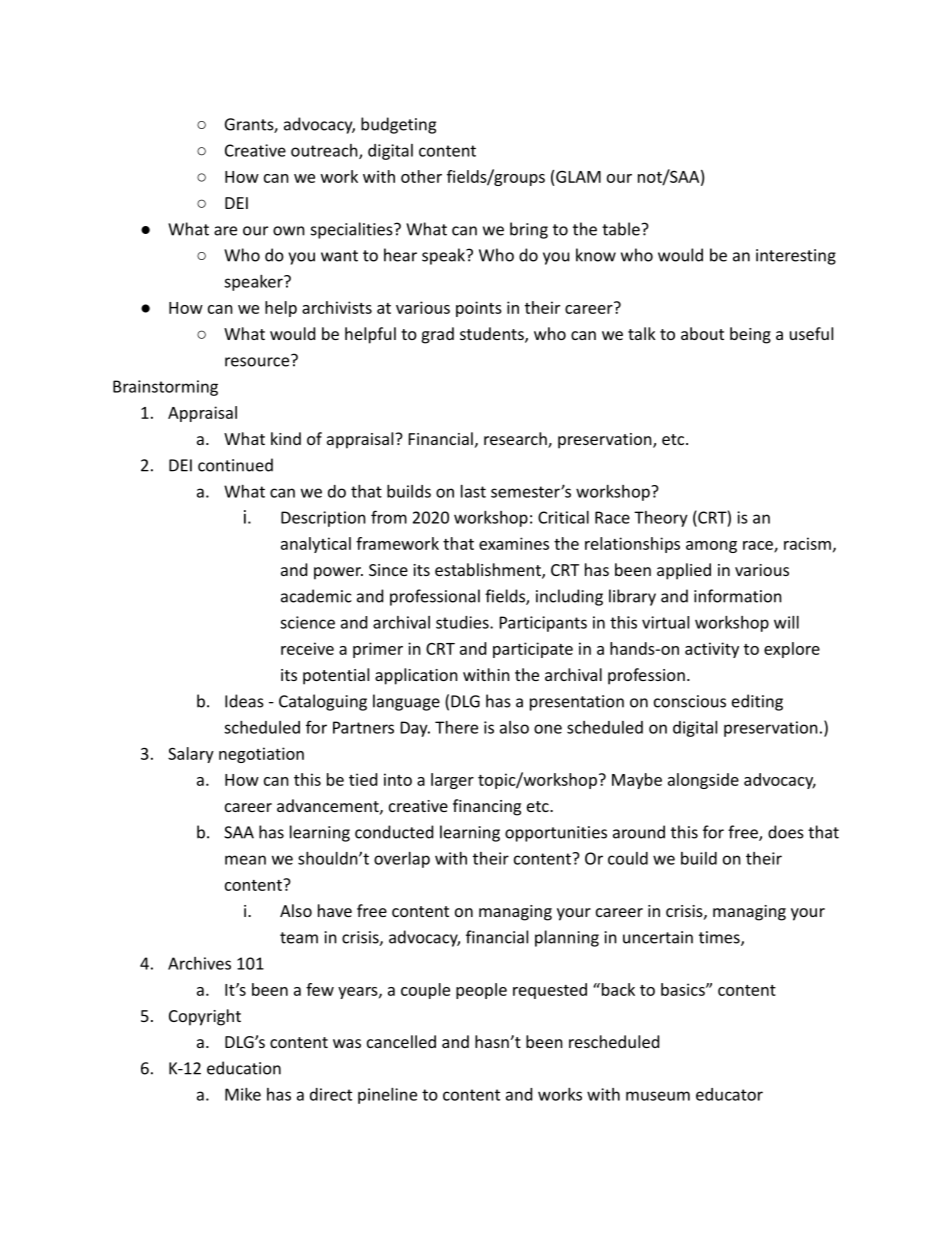  I want to click on education, so click(244, 1068).
